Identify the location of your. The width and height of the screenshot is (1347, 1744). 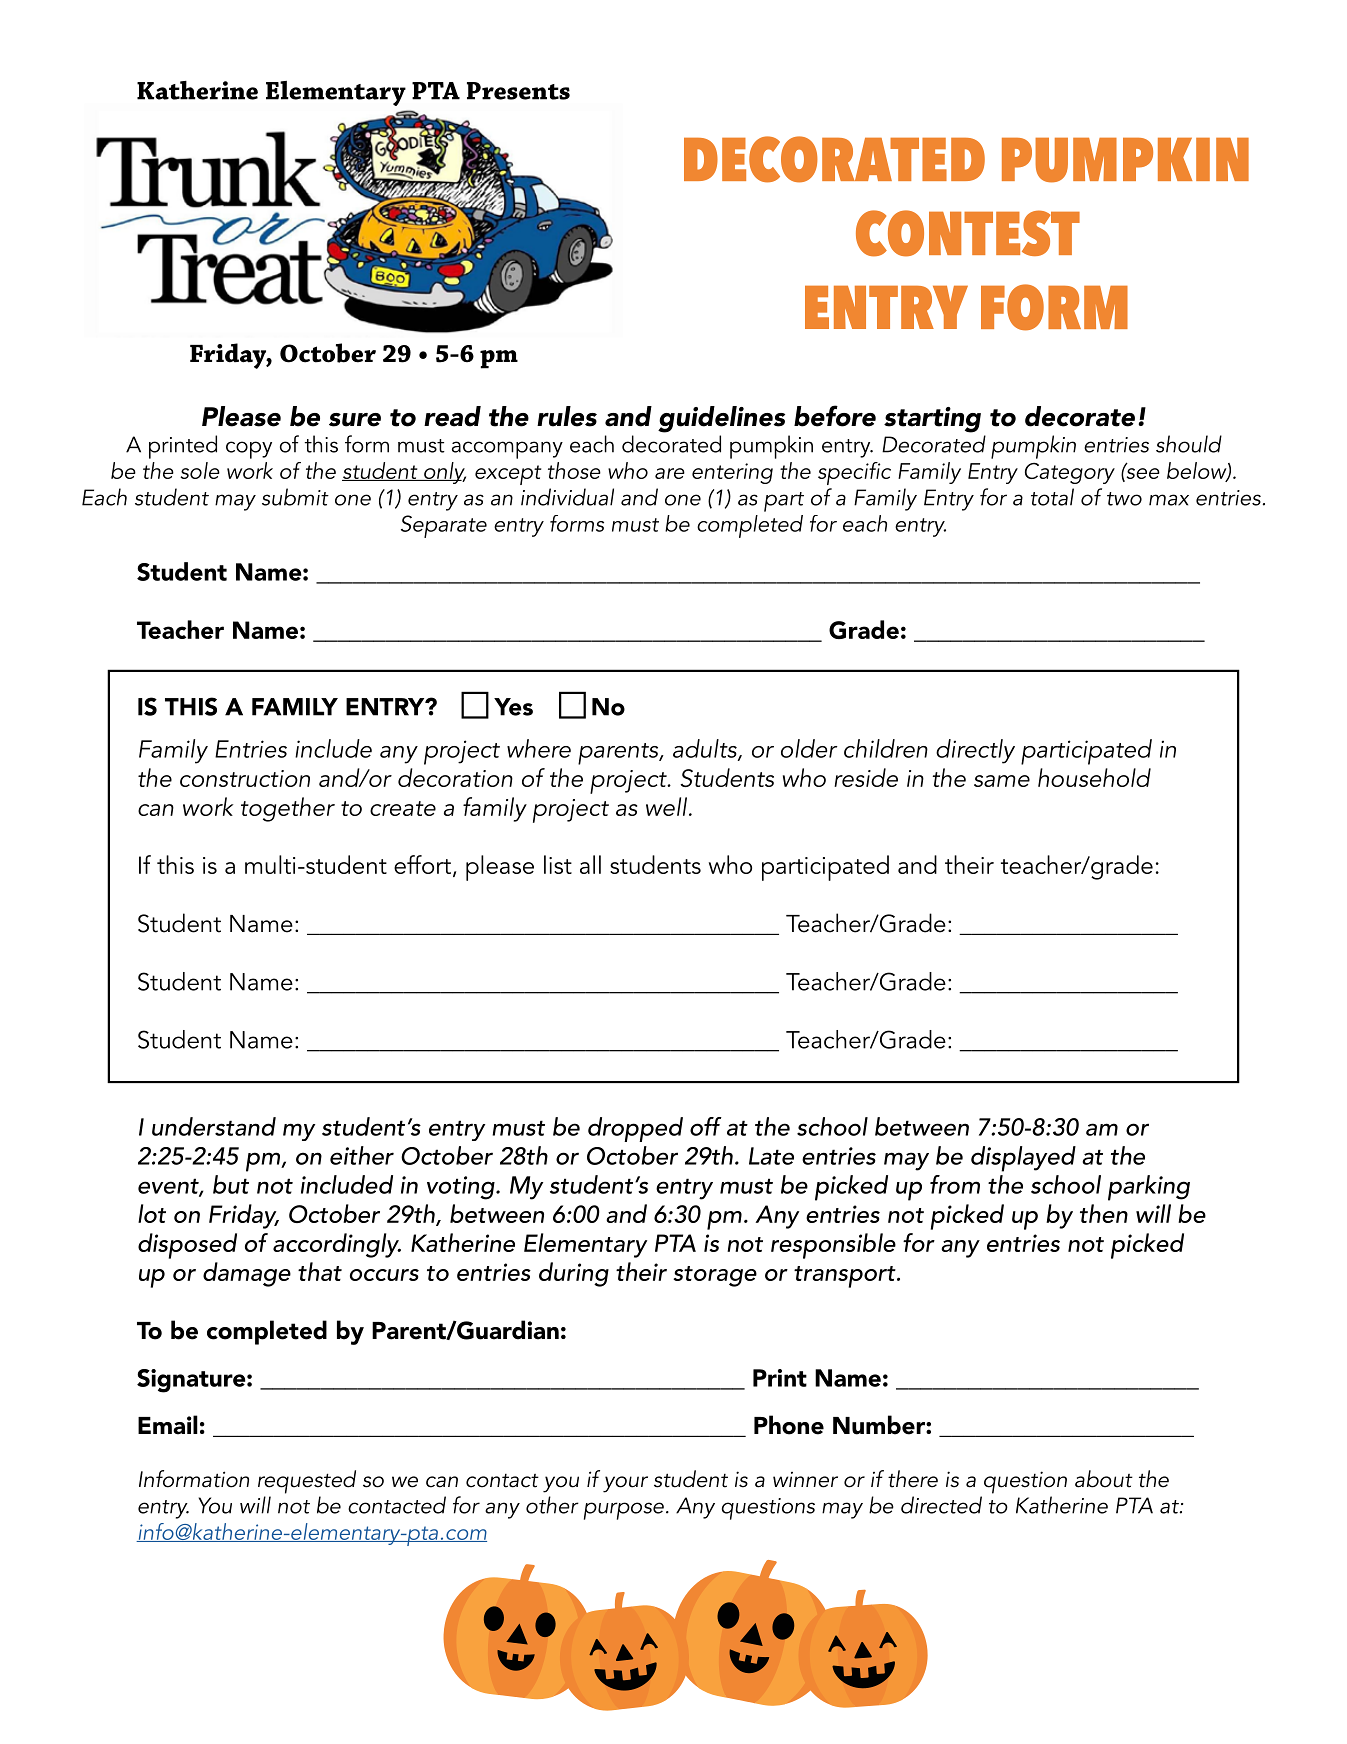
(625, 1484).
